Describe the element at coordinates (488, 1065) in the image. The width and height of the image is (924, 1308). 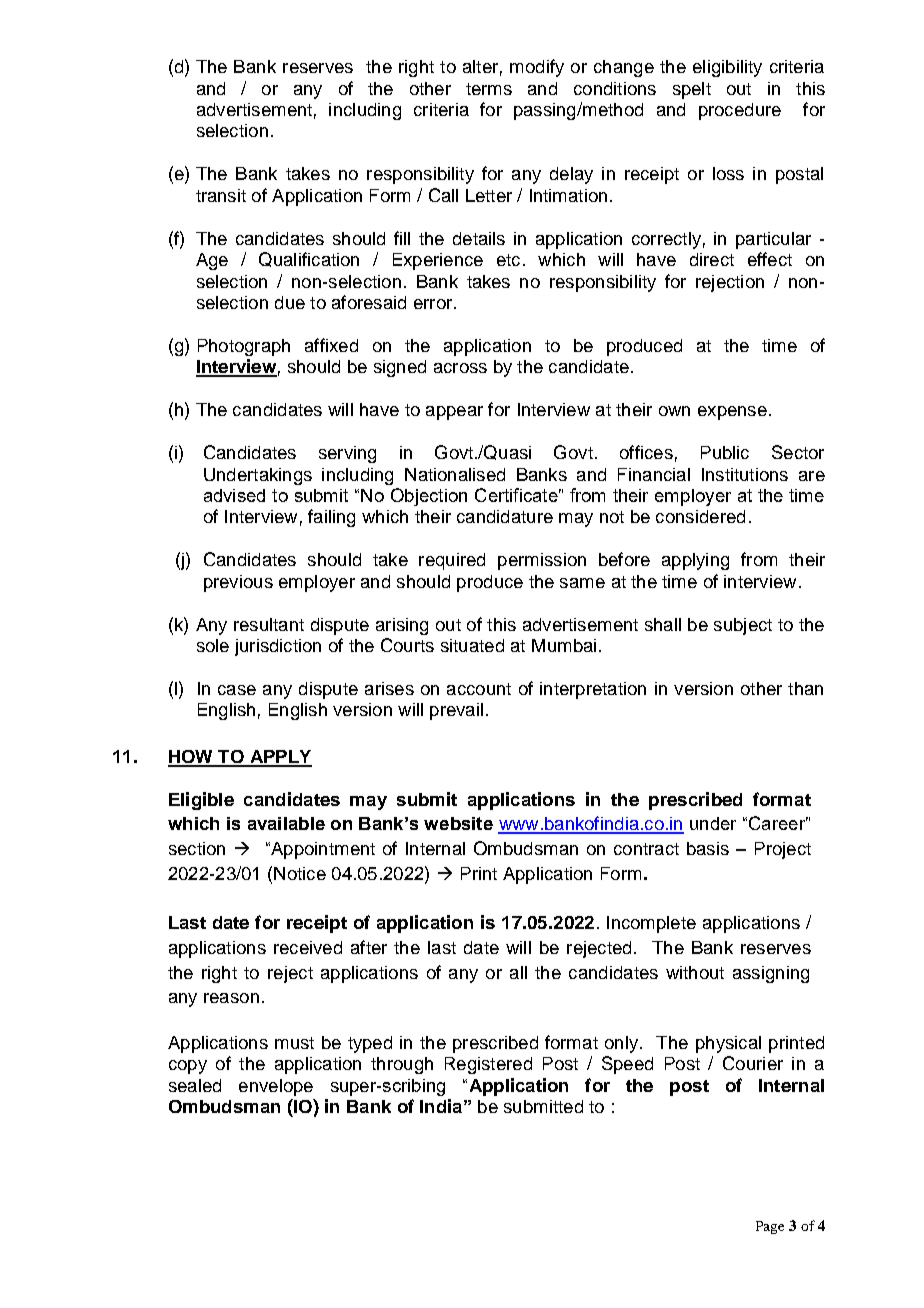
I see `Registered` at that location.
